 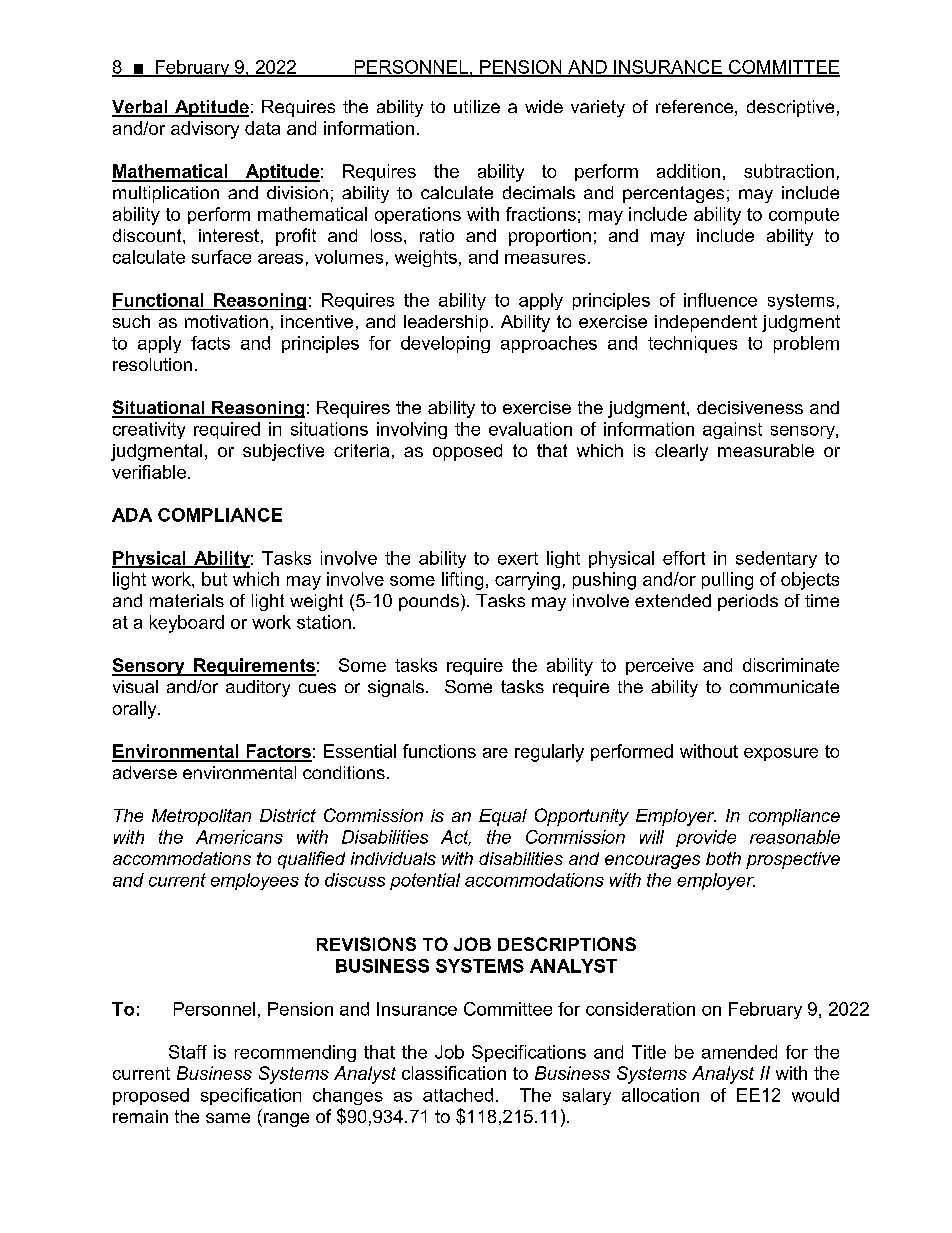 I want to click on same, so click(x=228, y=1118).
